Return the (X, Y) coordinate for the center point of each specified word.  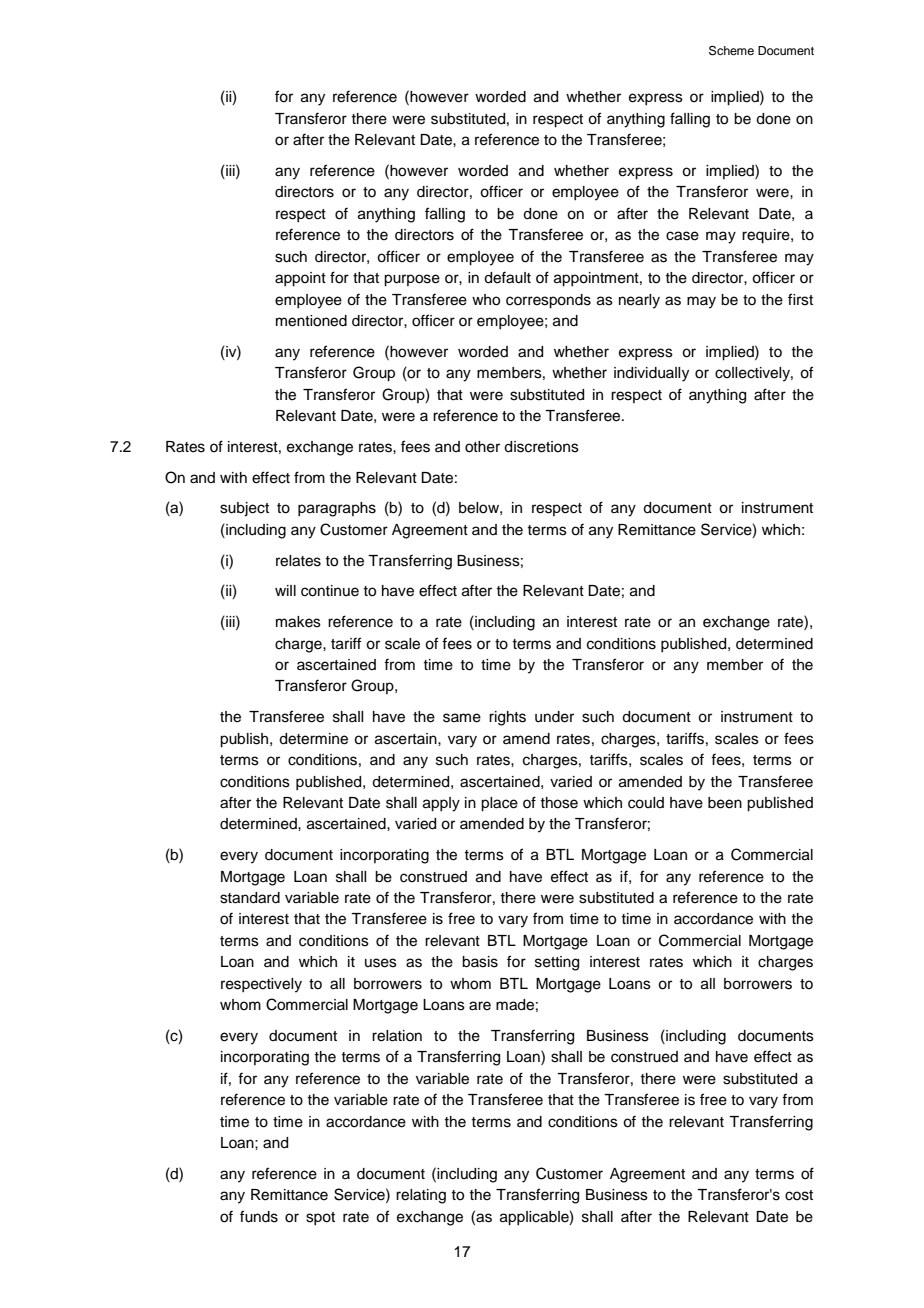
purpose (412, 280)
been (725, 803)
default (507, 277)
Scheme (731, 51)
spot (320, 1218)
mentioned (311, 321)
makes (298, 622)
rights (507, 718)
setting (557, 963)
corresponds (548, 301)
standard (250, 898)
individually (651, 374)
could (646, 803)
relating (421, 1196)
